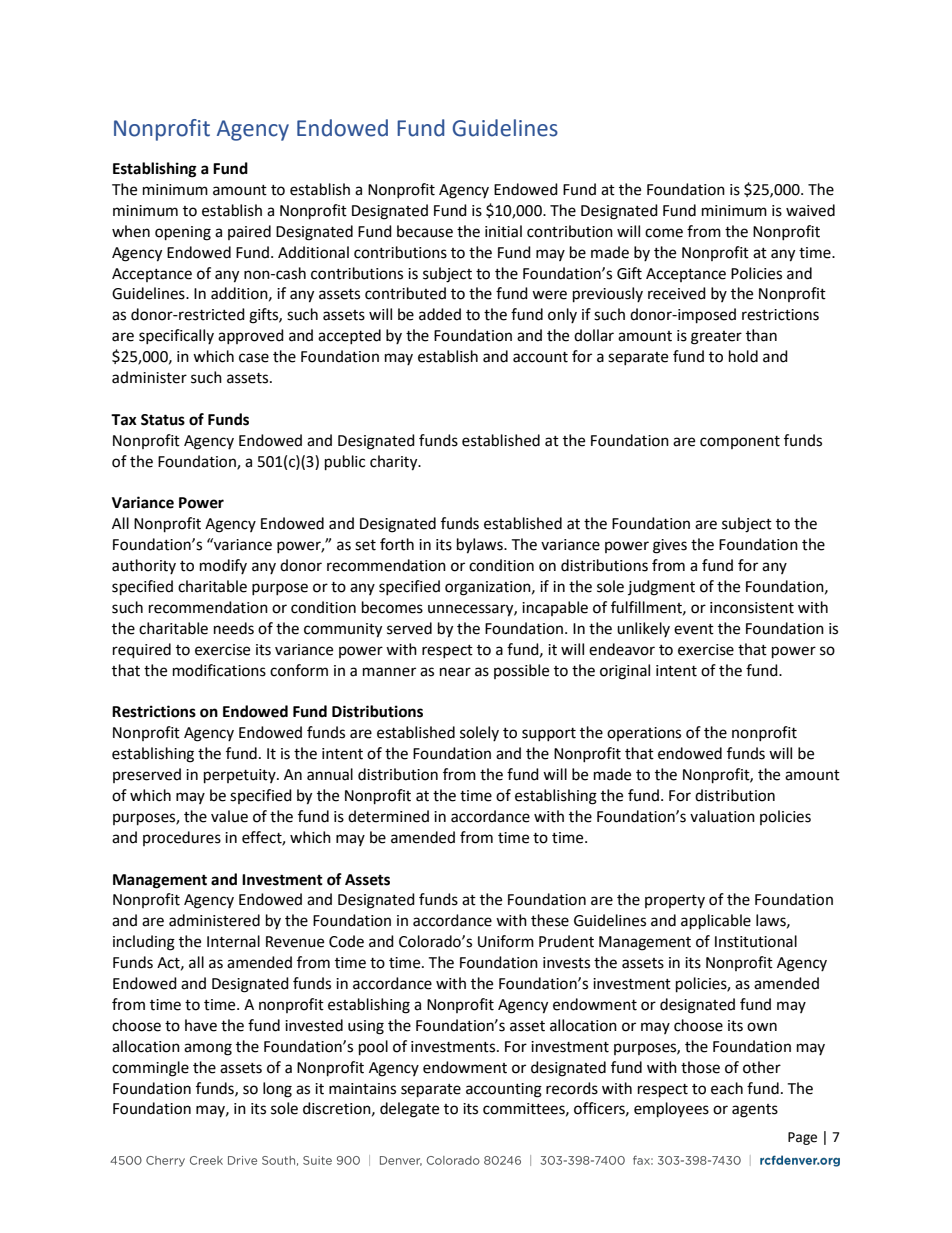  What do you see at coordinates (740, 442) in the screenshot?
I see `component` at bounding box center [740, 442].
